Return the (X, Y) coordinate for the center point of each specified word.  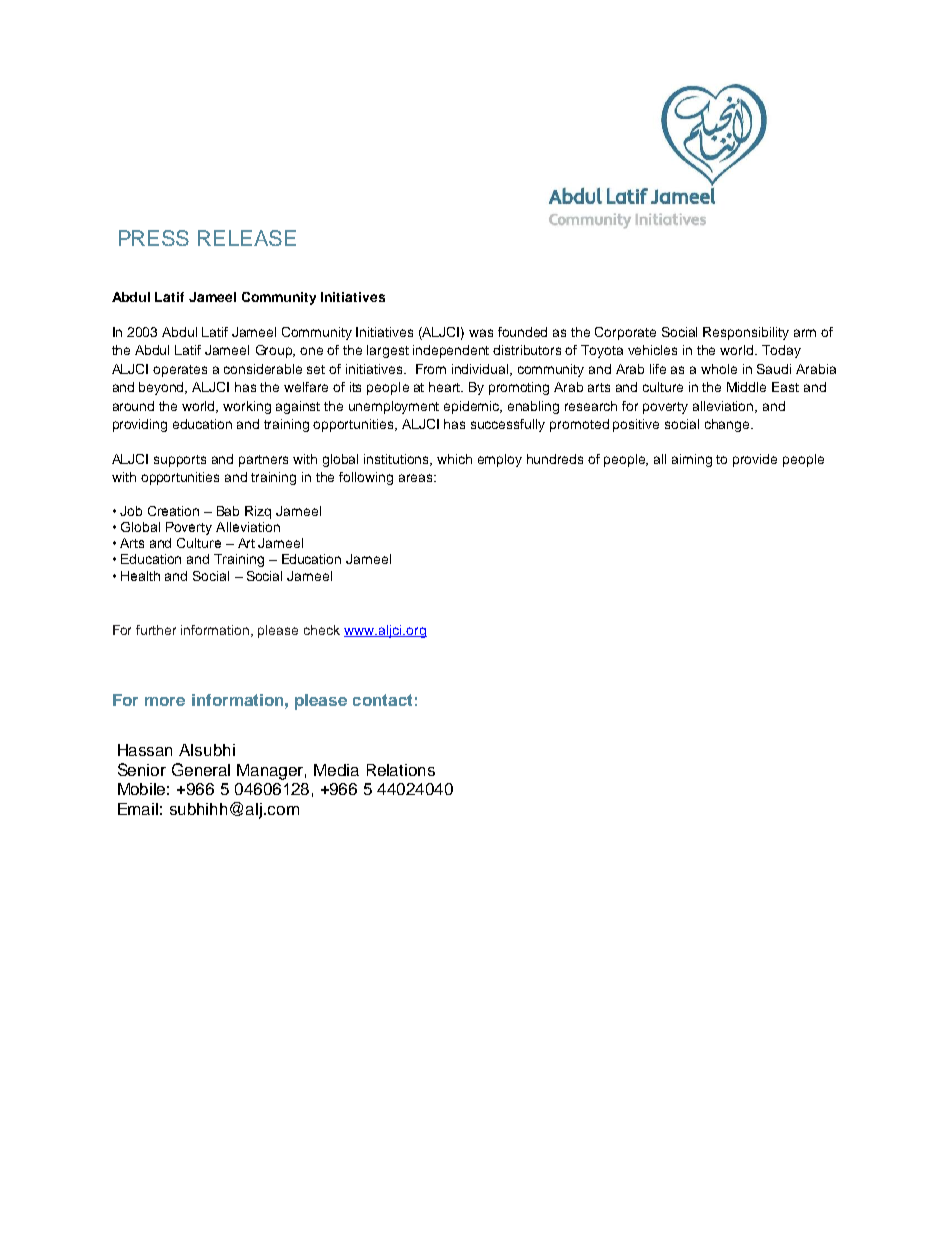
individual (481, 370)
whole (719, 369)
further (156, 630)
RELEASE (247, 238)
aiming (692, 460)
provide (755, 460)
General (201, 769)
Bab (228, 511)
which (454, 459)
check (322, 630)
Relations (401, 770)
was (481, 333)
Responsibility (746, 333)
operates (180, 371)
